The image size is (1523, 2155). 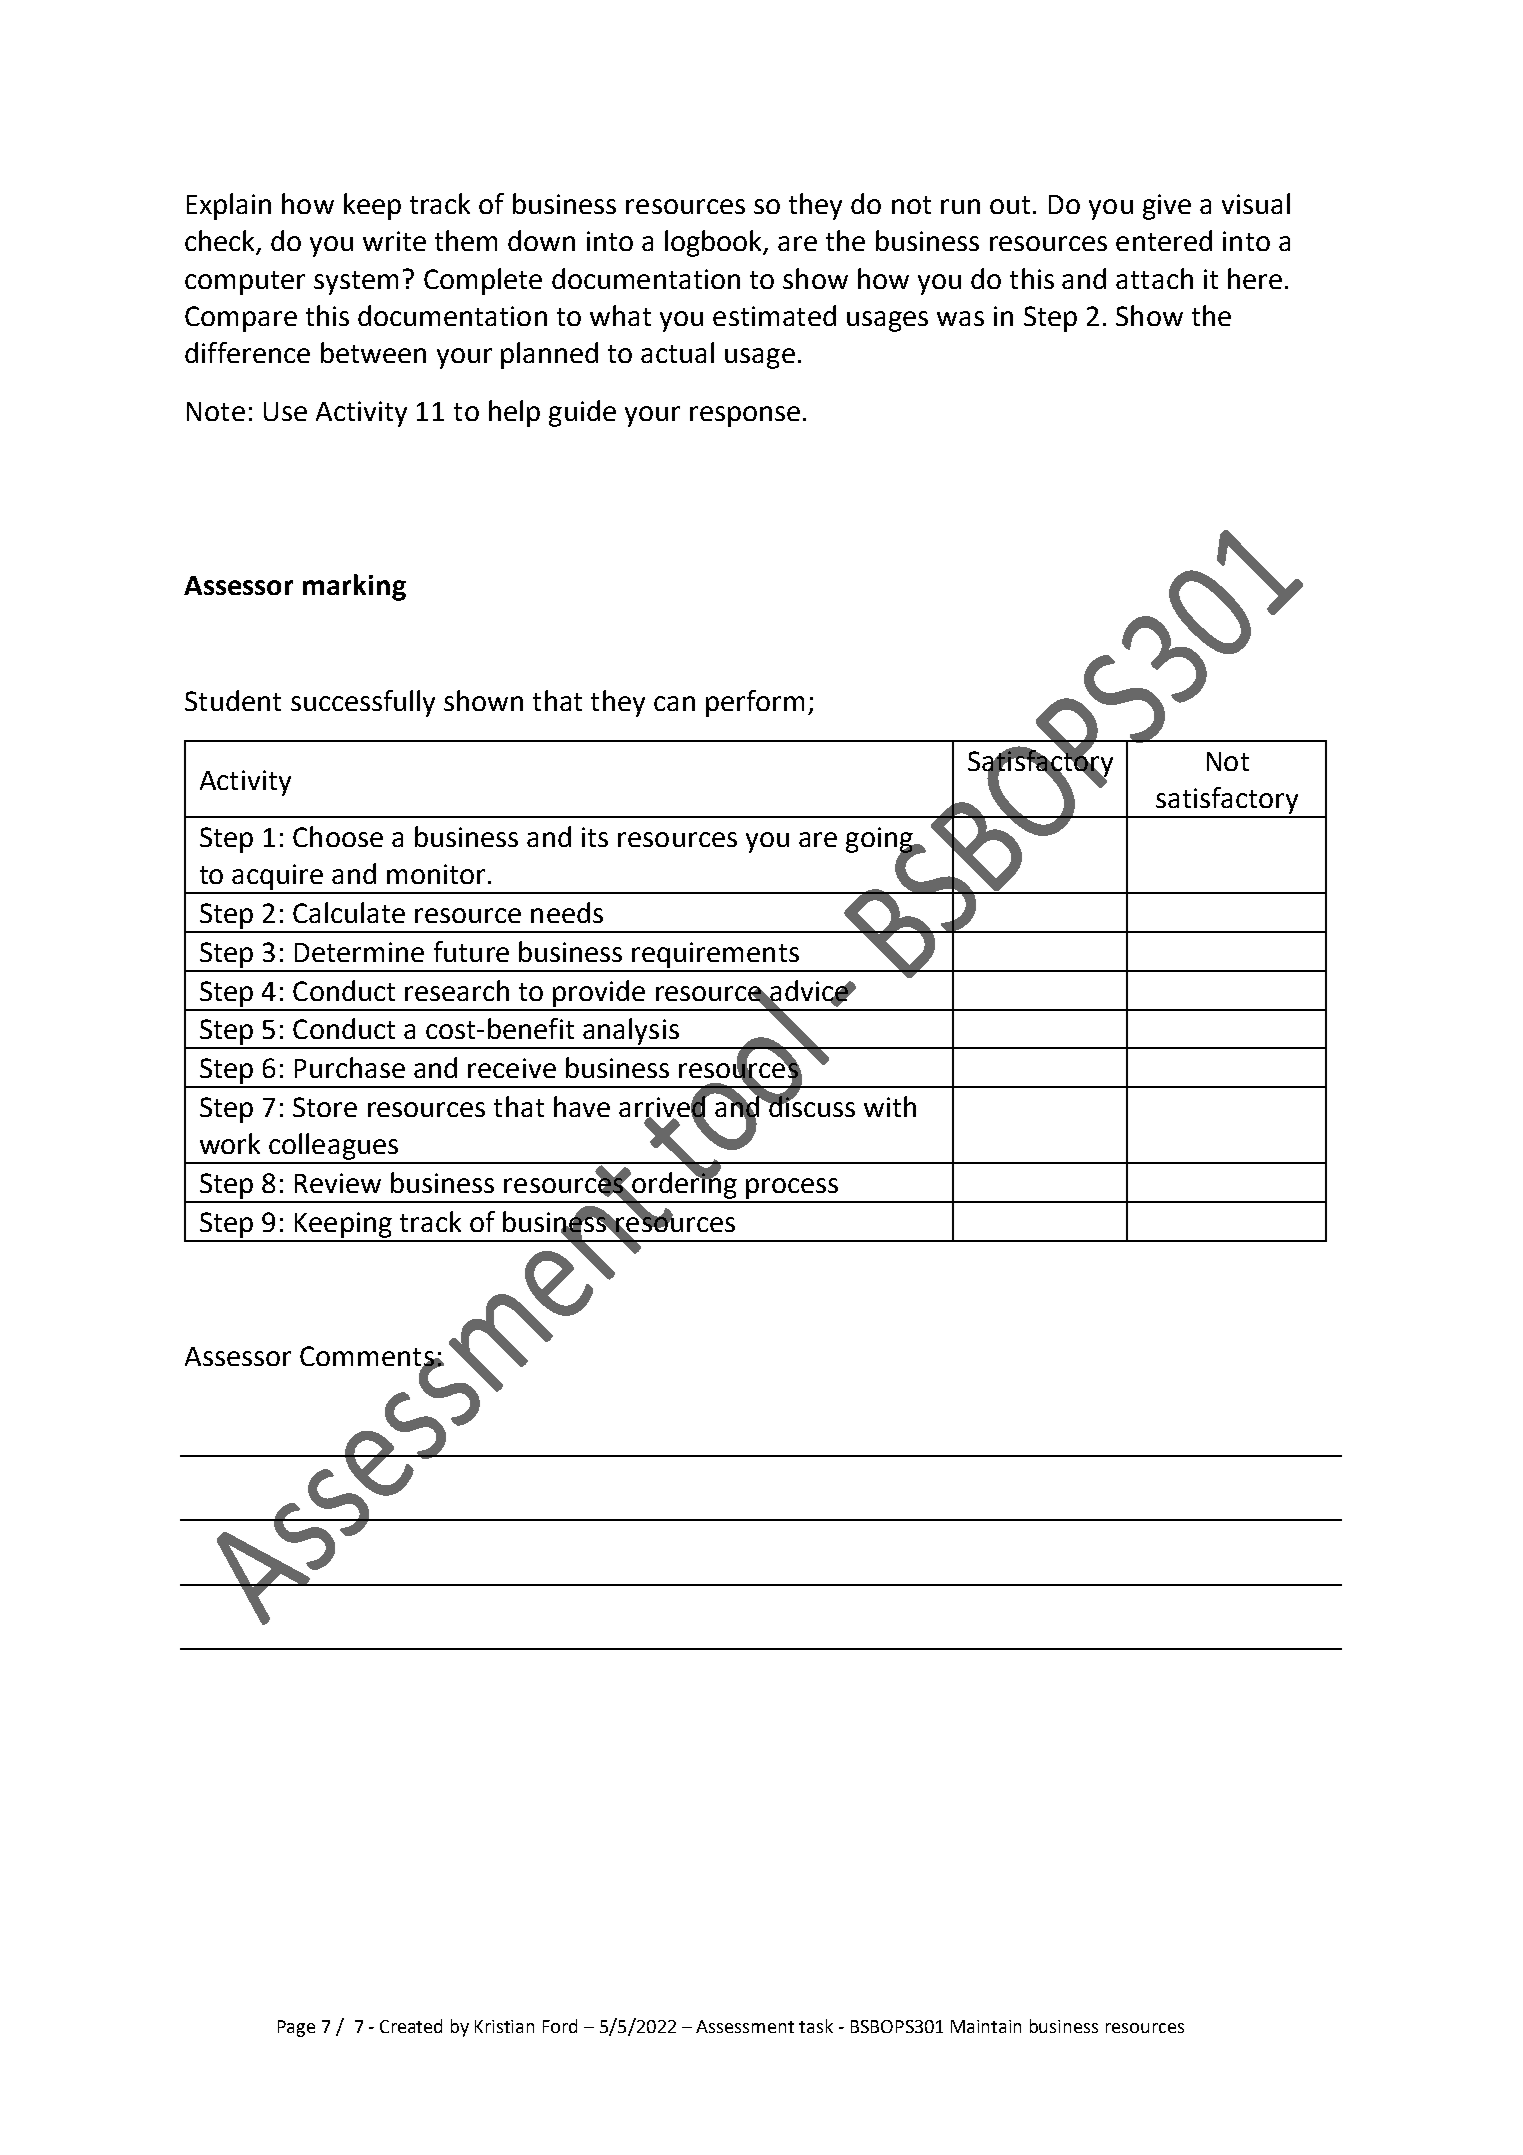 What do you see at coordinates (356, 283) in the image?
I see `system` at bounding box center [356, 283].
